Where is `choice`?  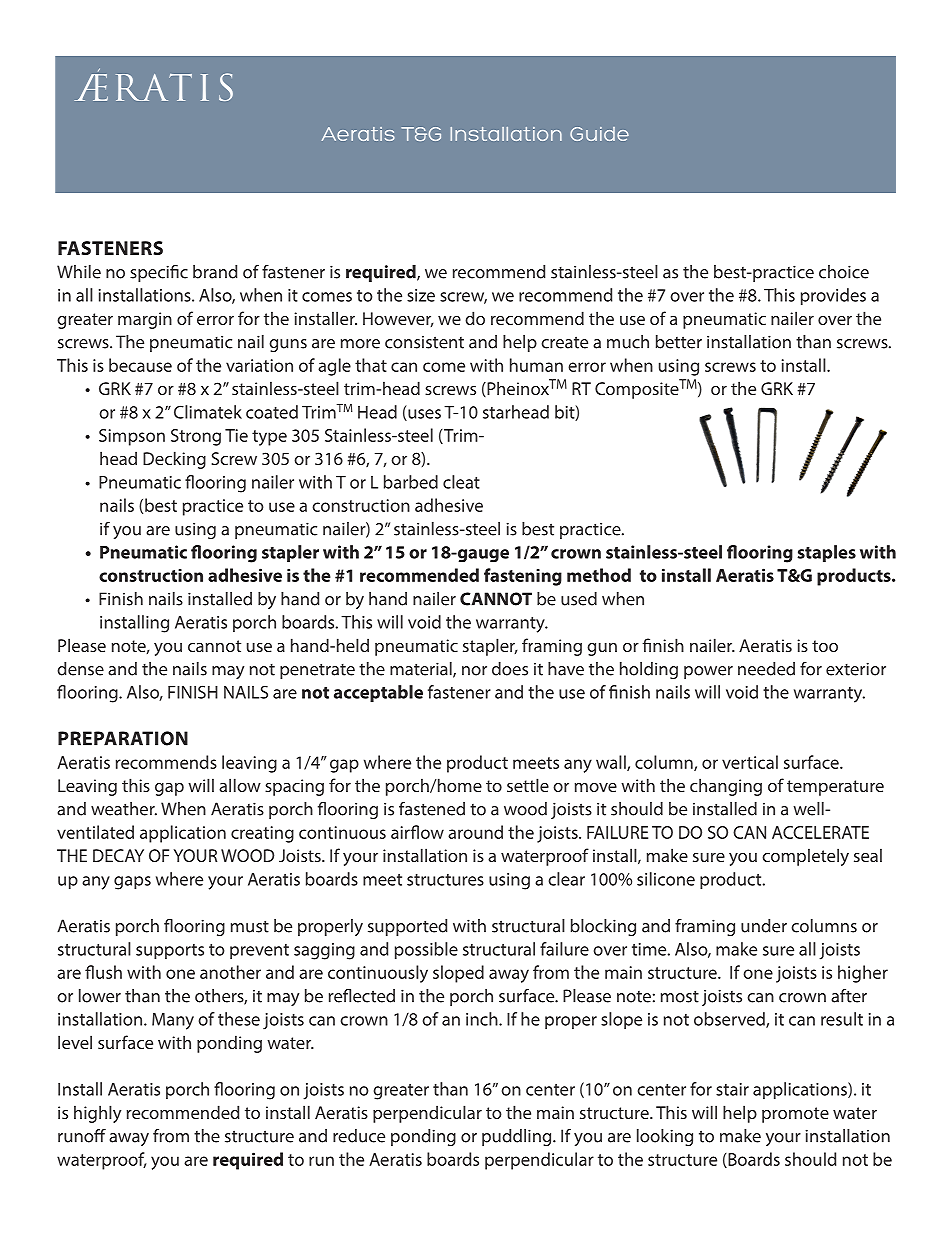 choice is located at coordinates (844, 272).
